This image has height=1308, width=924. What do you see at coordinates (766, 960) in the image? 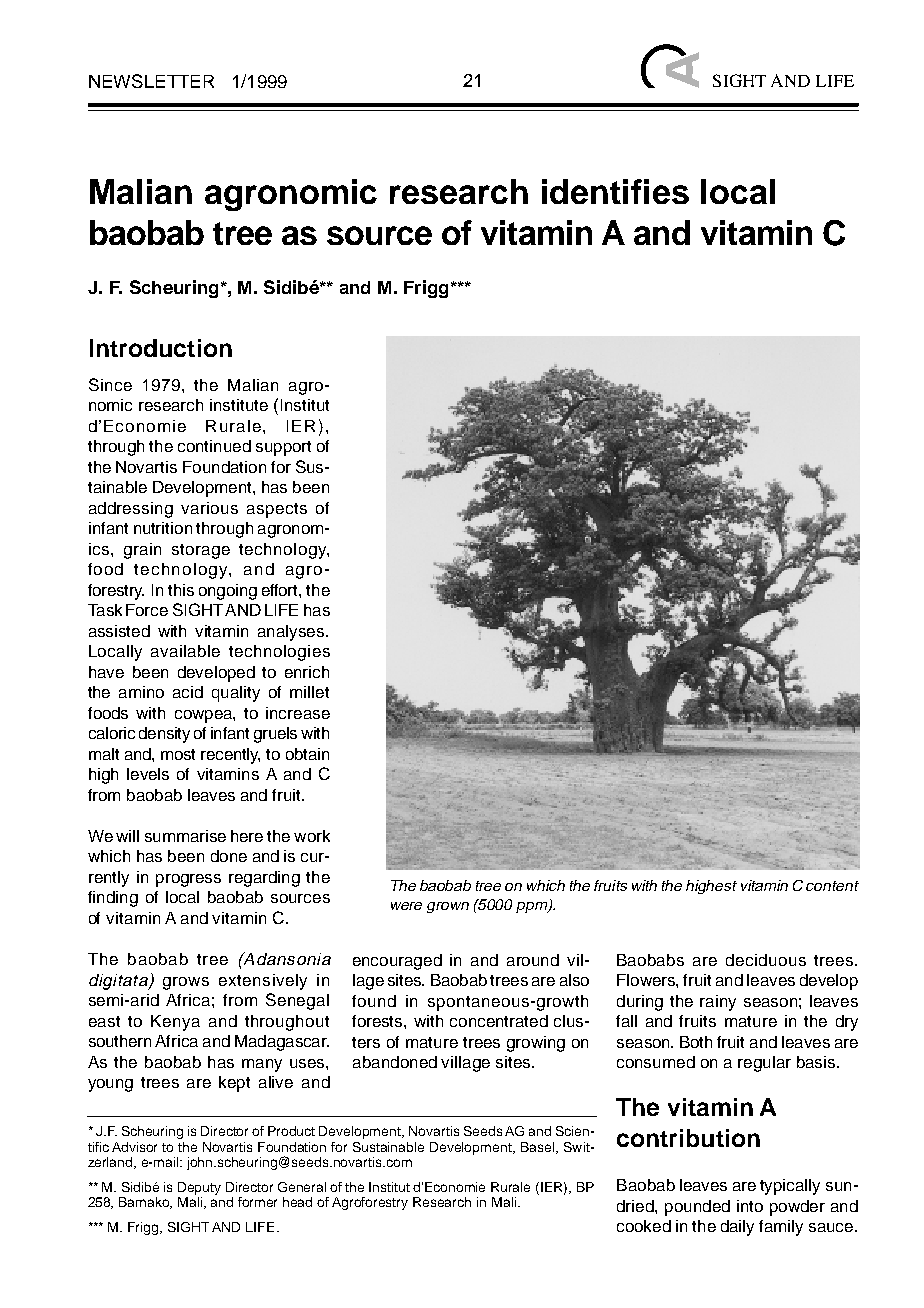
I see `deciduous` at bounding box center [766, 960].
